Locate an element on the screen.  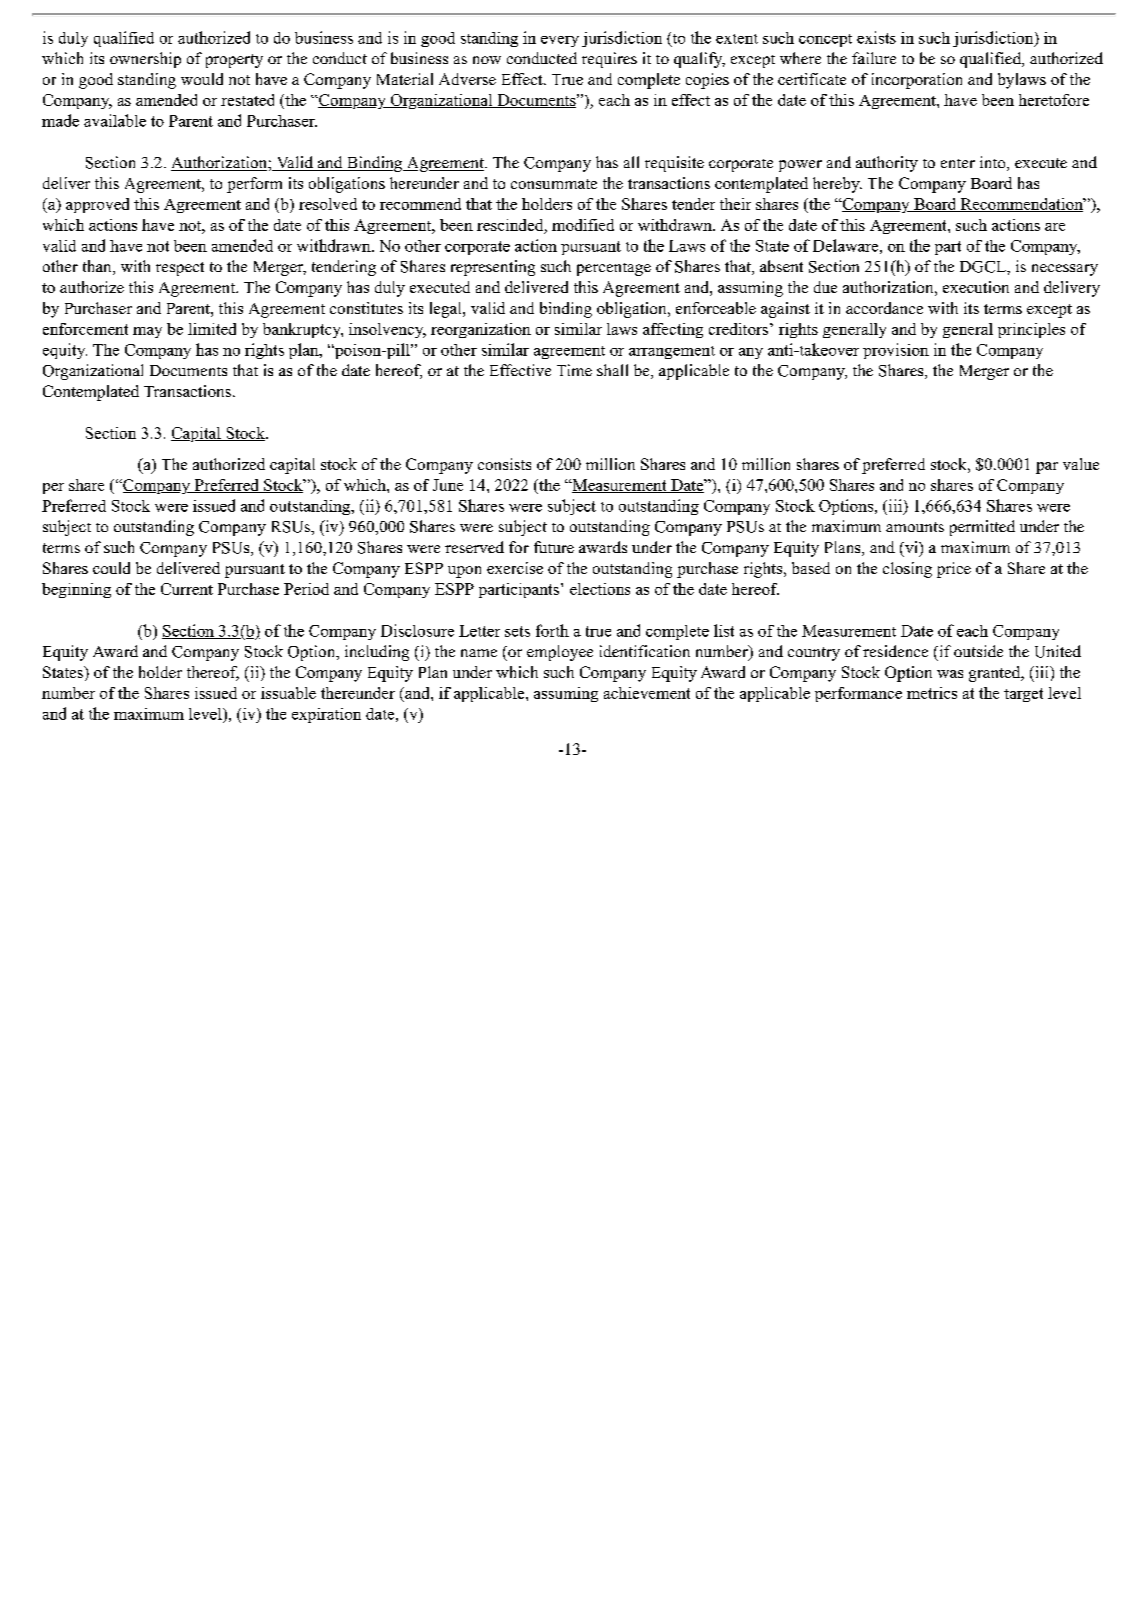
execution is located at coordinates (976, 287).
